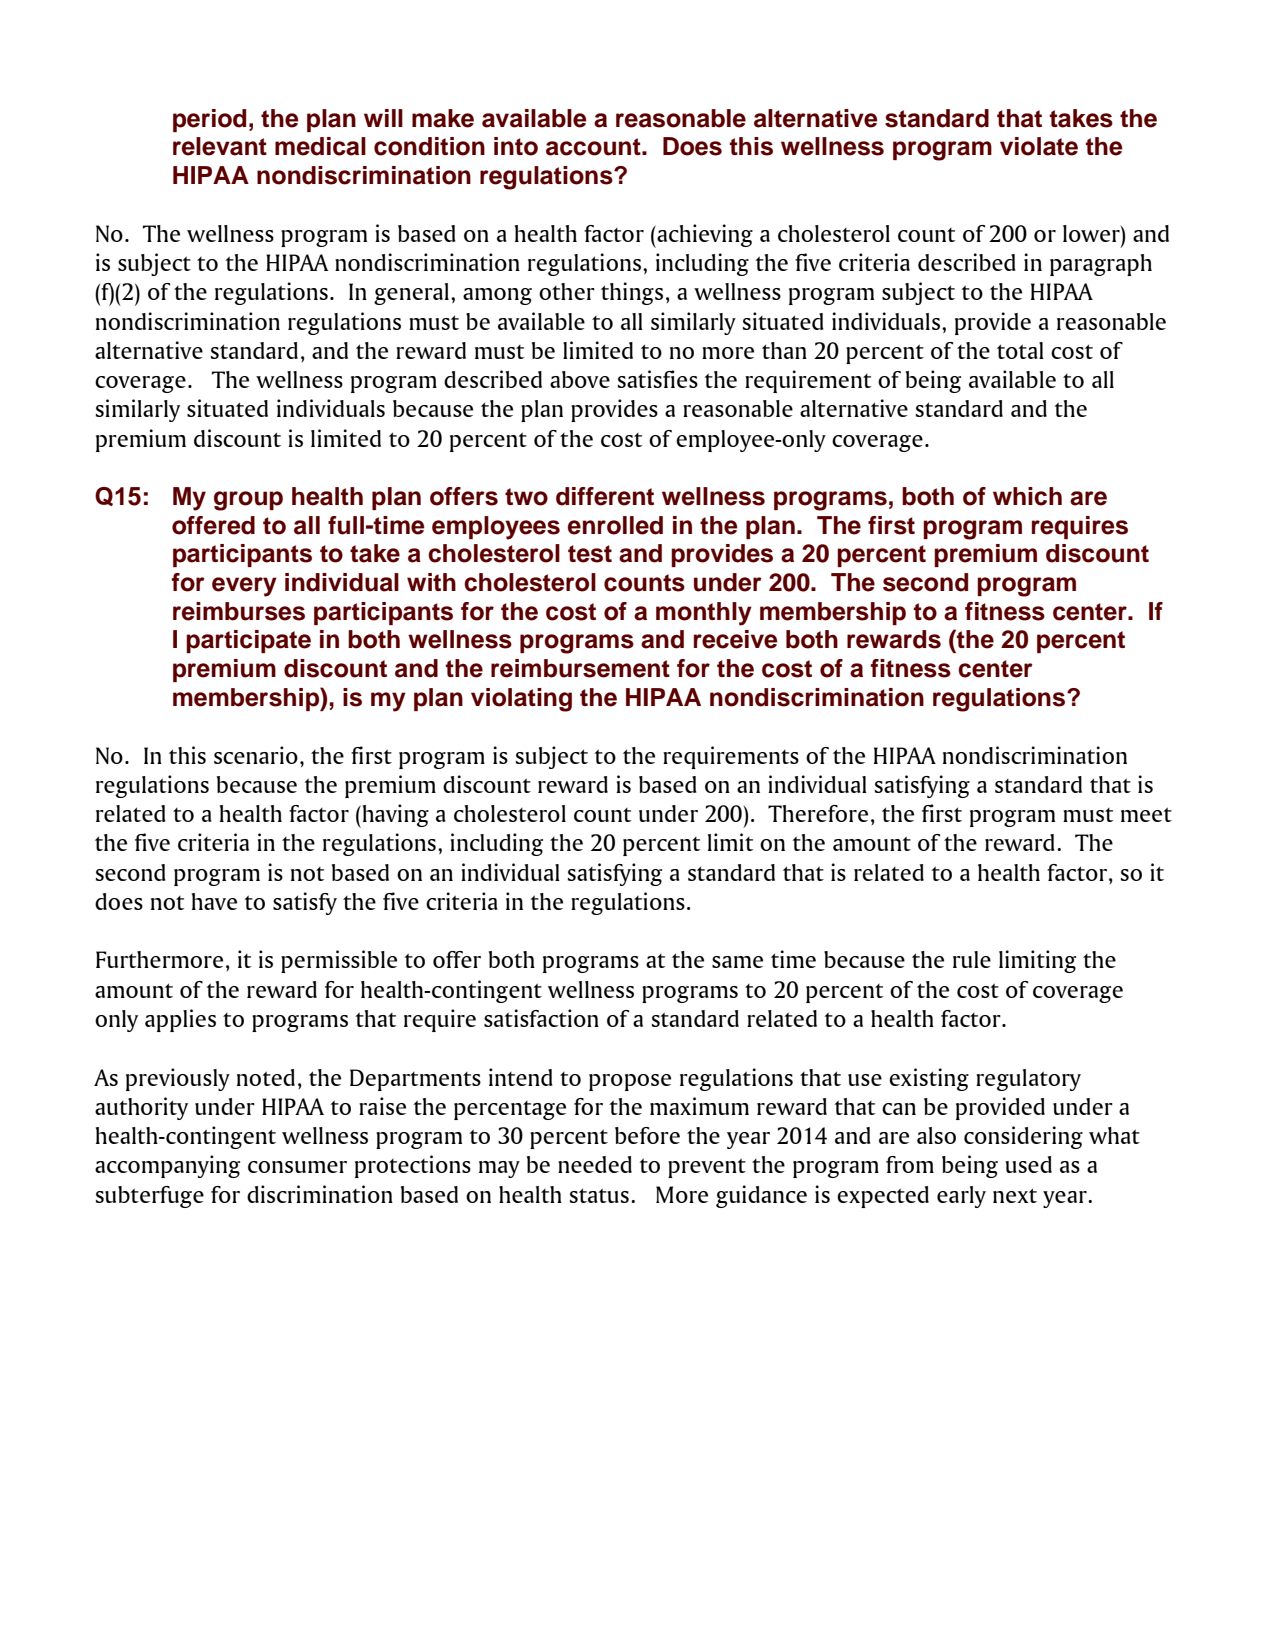 This image has height=1644, width=1271. Describe the element at coordinates (220, 146) in the image. I see `relevant` at that location.
